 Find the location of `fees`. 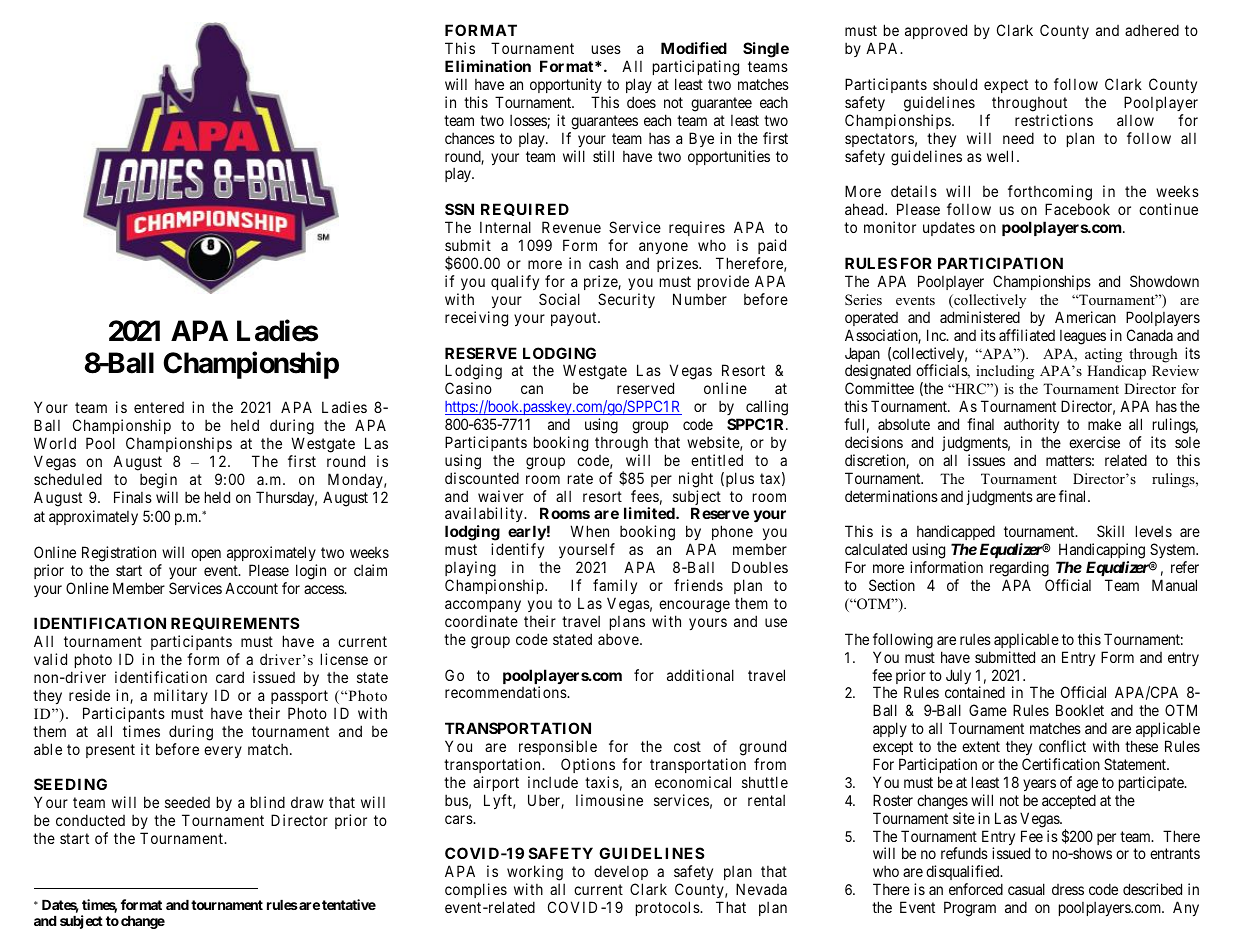

fees is located at coordinates (645, 496).
